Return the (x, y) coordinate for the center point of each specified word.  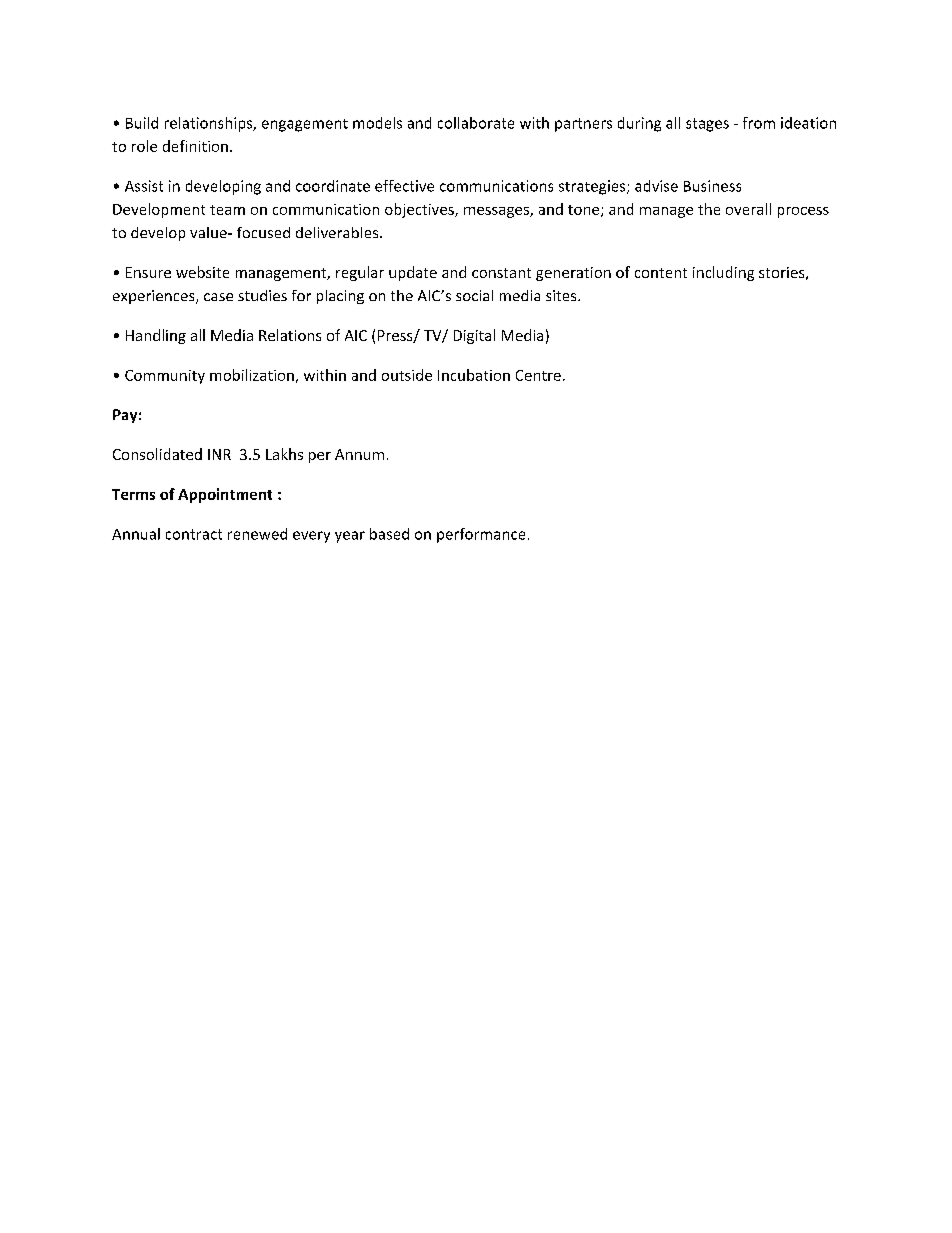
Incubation (474, 375)
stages (707, 125)
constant (501, 273)
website (202, 272)
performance (481, 535)
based (389, 534)
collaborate (476, 123)
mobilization (252, 375)
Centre (538, 375)
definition (195, 146)
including (723, 273)
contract (194, 534)
